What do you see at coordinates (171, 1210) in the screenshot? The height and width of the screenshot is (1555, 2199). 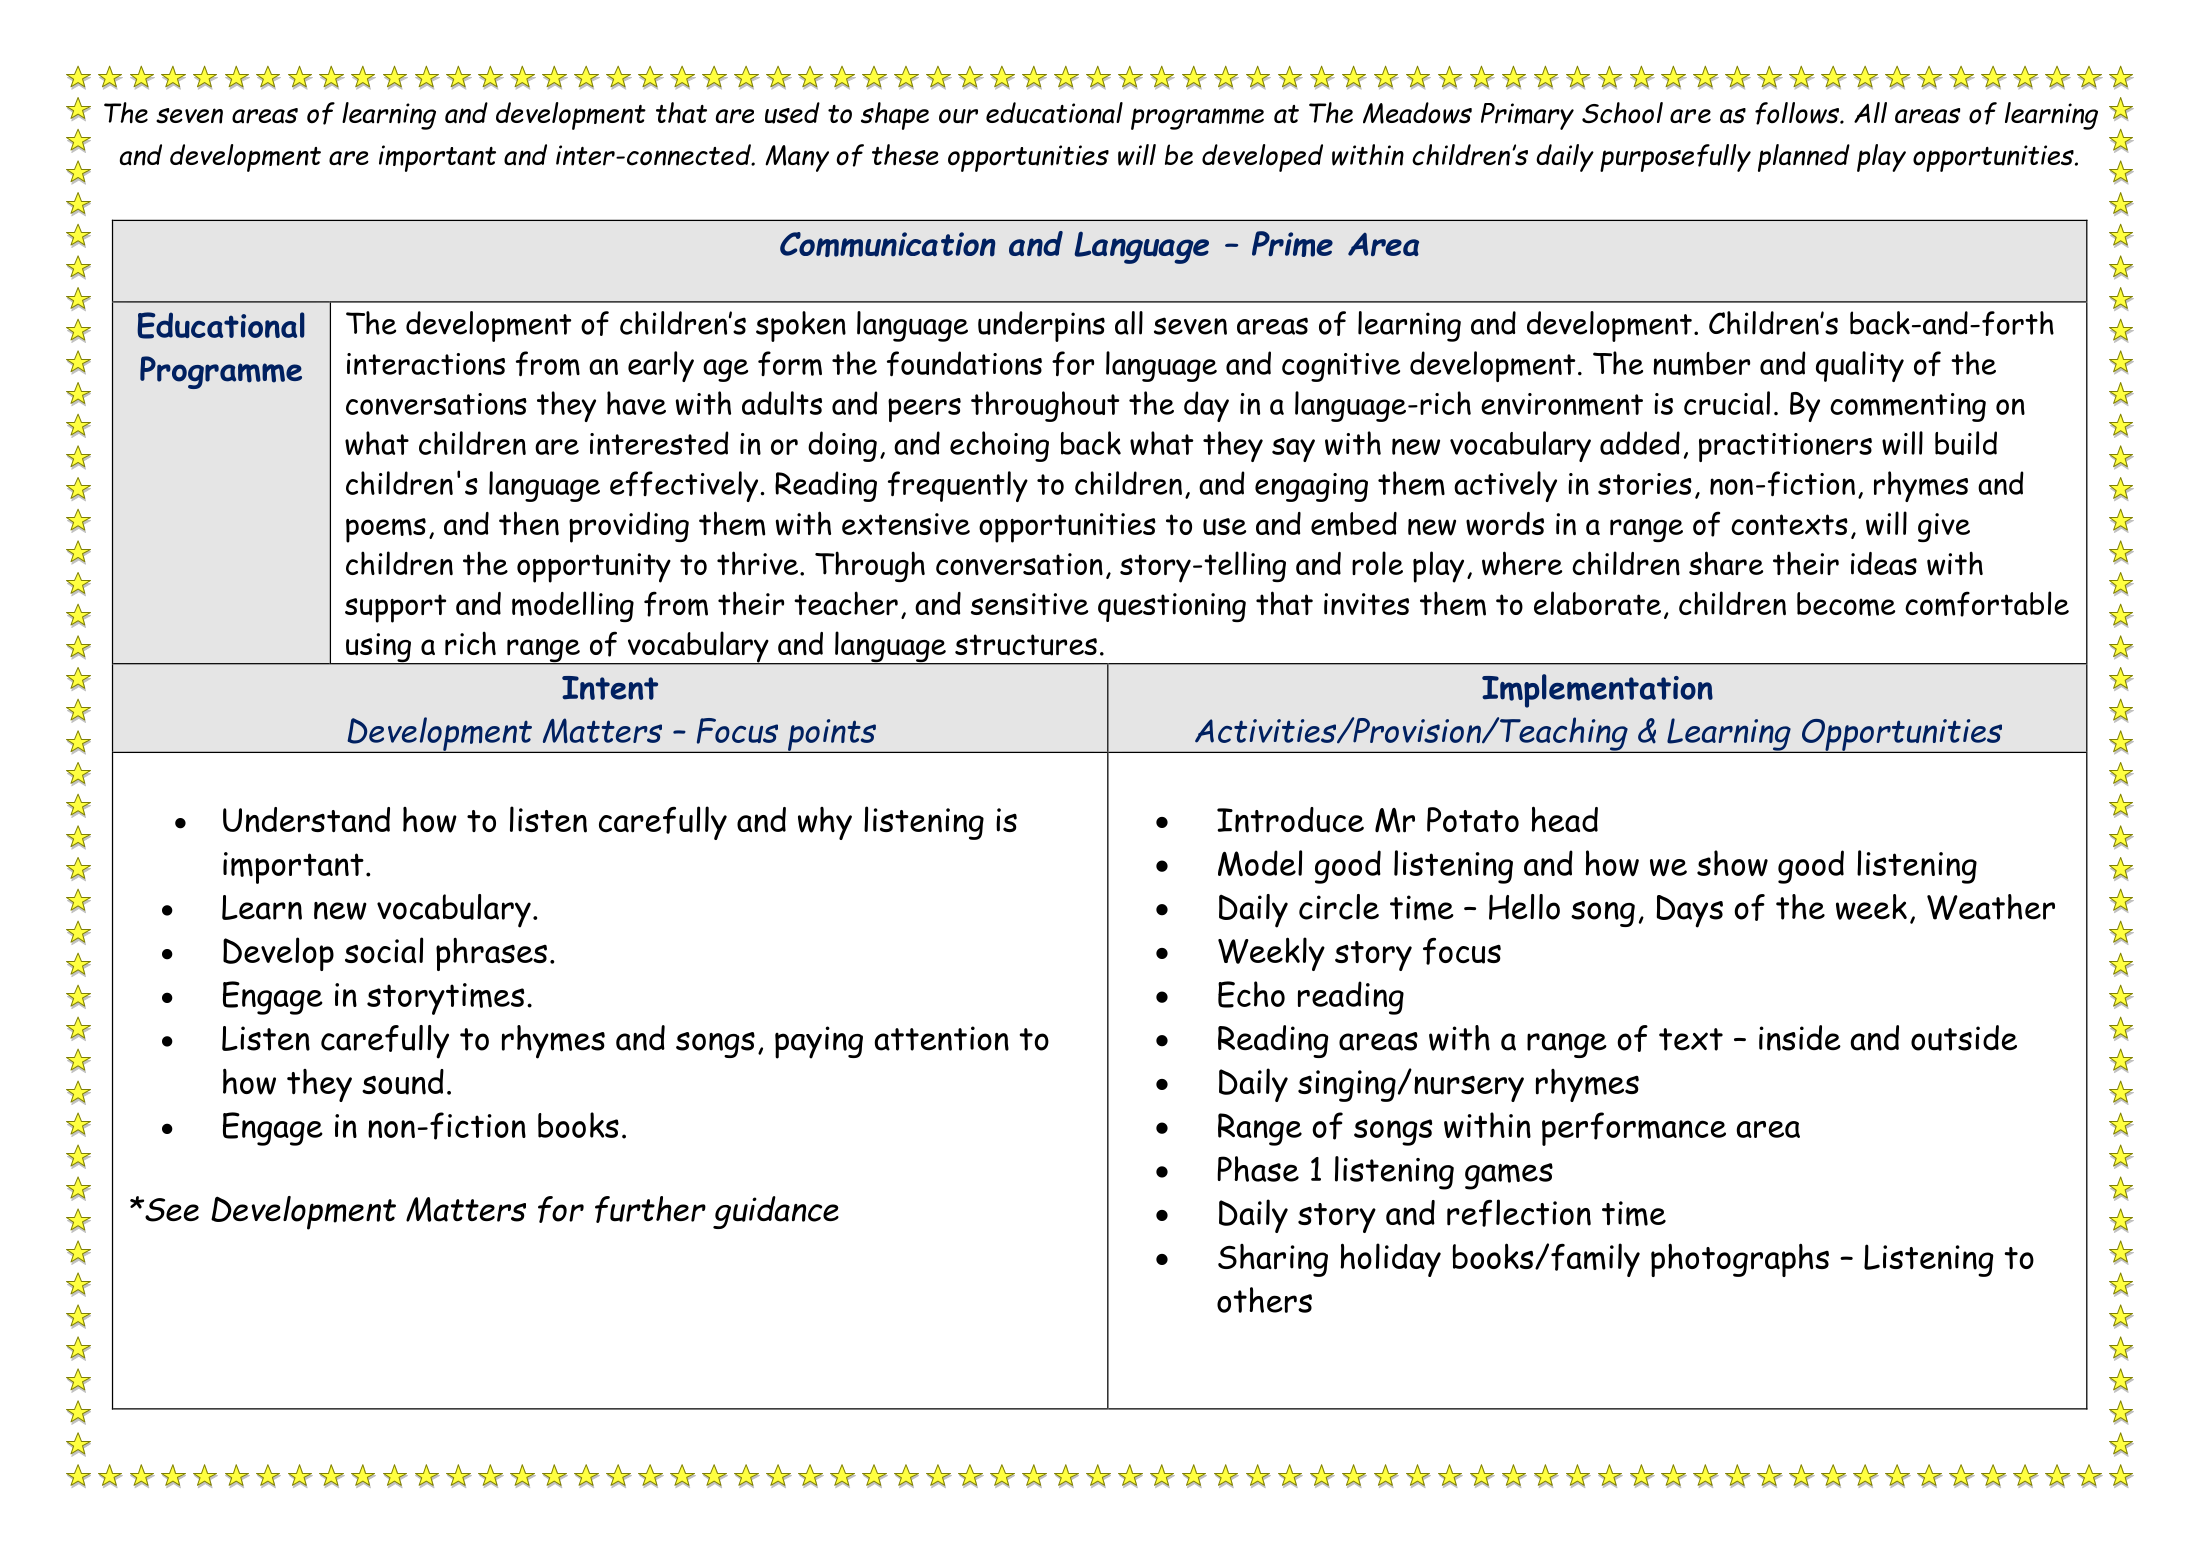 I see `See` at bounding box center [171, 1210].
